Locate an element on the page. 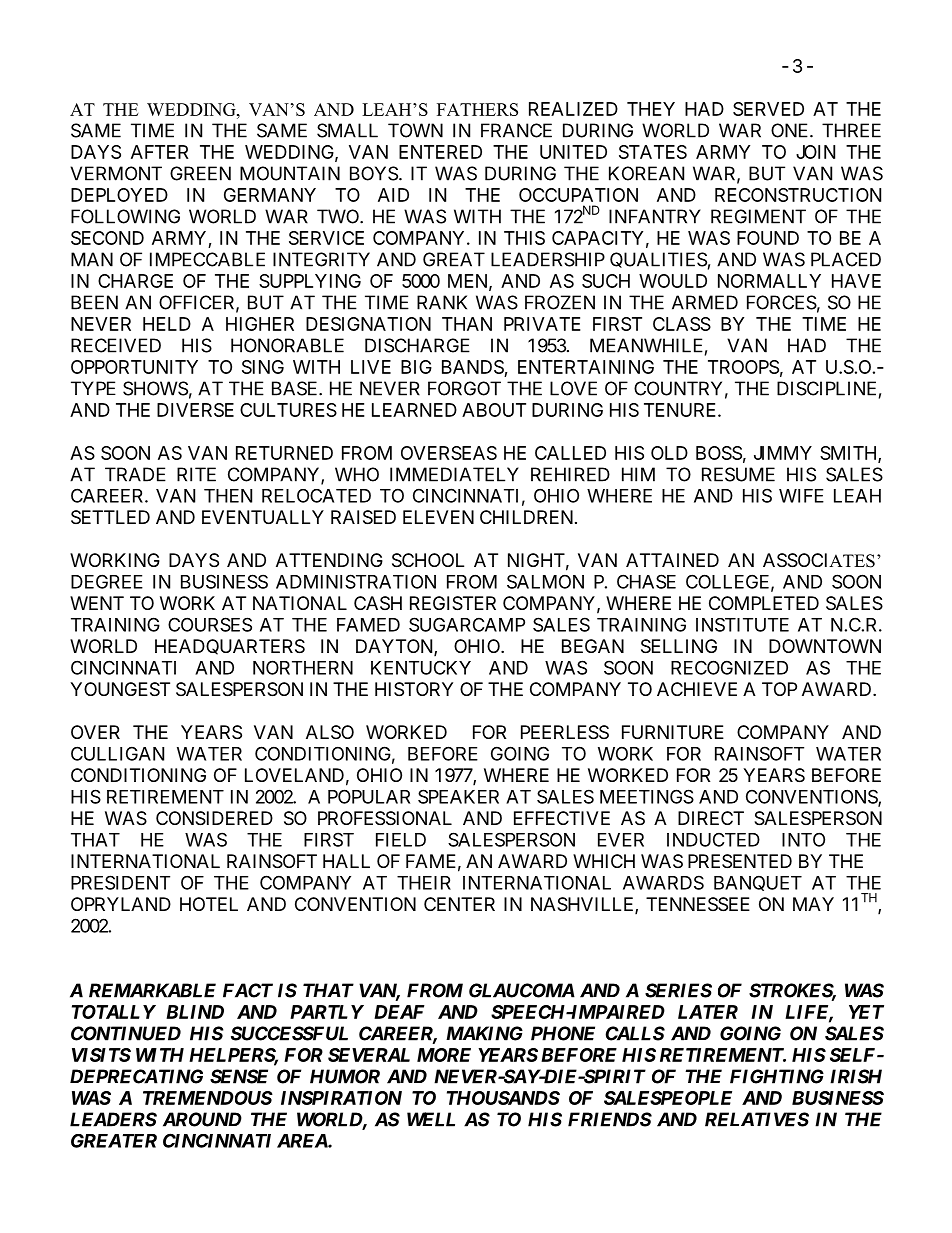 Image resolution: width=952 pixels, height=1233 pixels. THOUSANDS is located at coordinates (503, 1098).
